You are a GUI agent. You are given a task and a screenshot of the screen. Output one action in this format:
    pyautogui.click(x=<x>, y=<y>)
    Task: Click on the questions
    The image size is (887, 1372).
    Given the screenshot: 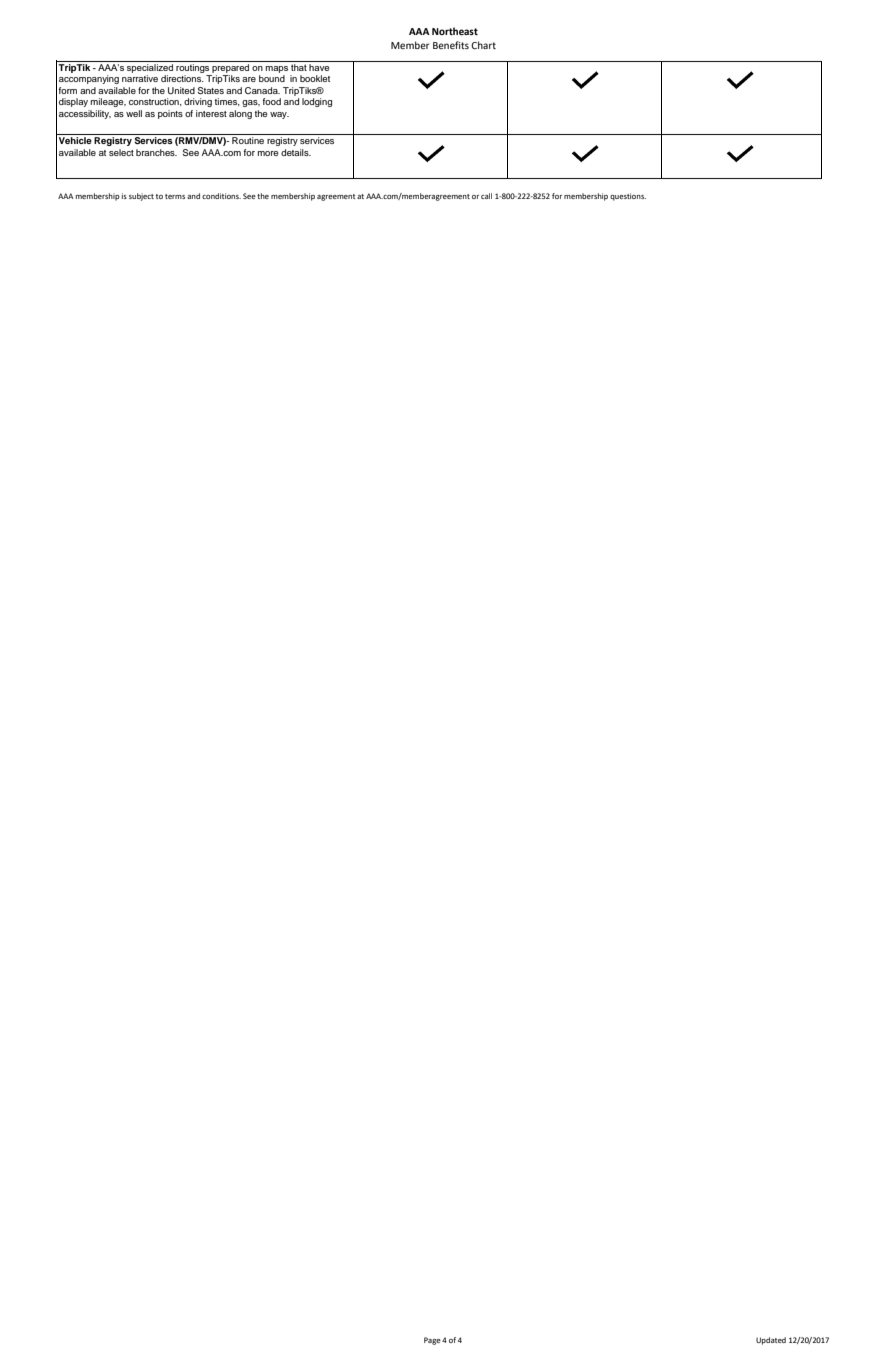 What is the action you would take?
    pyautogui.click(x=628, y=197)
